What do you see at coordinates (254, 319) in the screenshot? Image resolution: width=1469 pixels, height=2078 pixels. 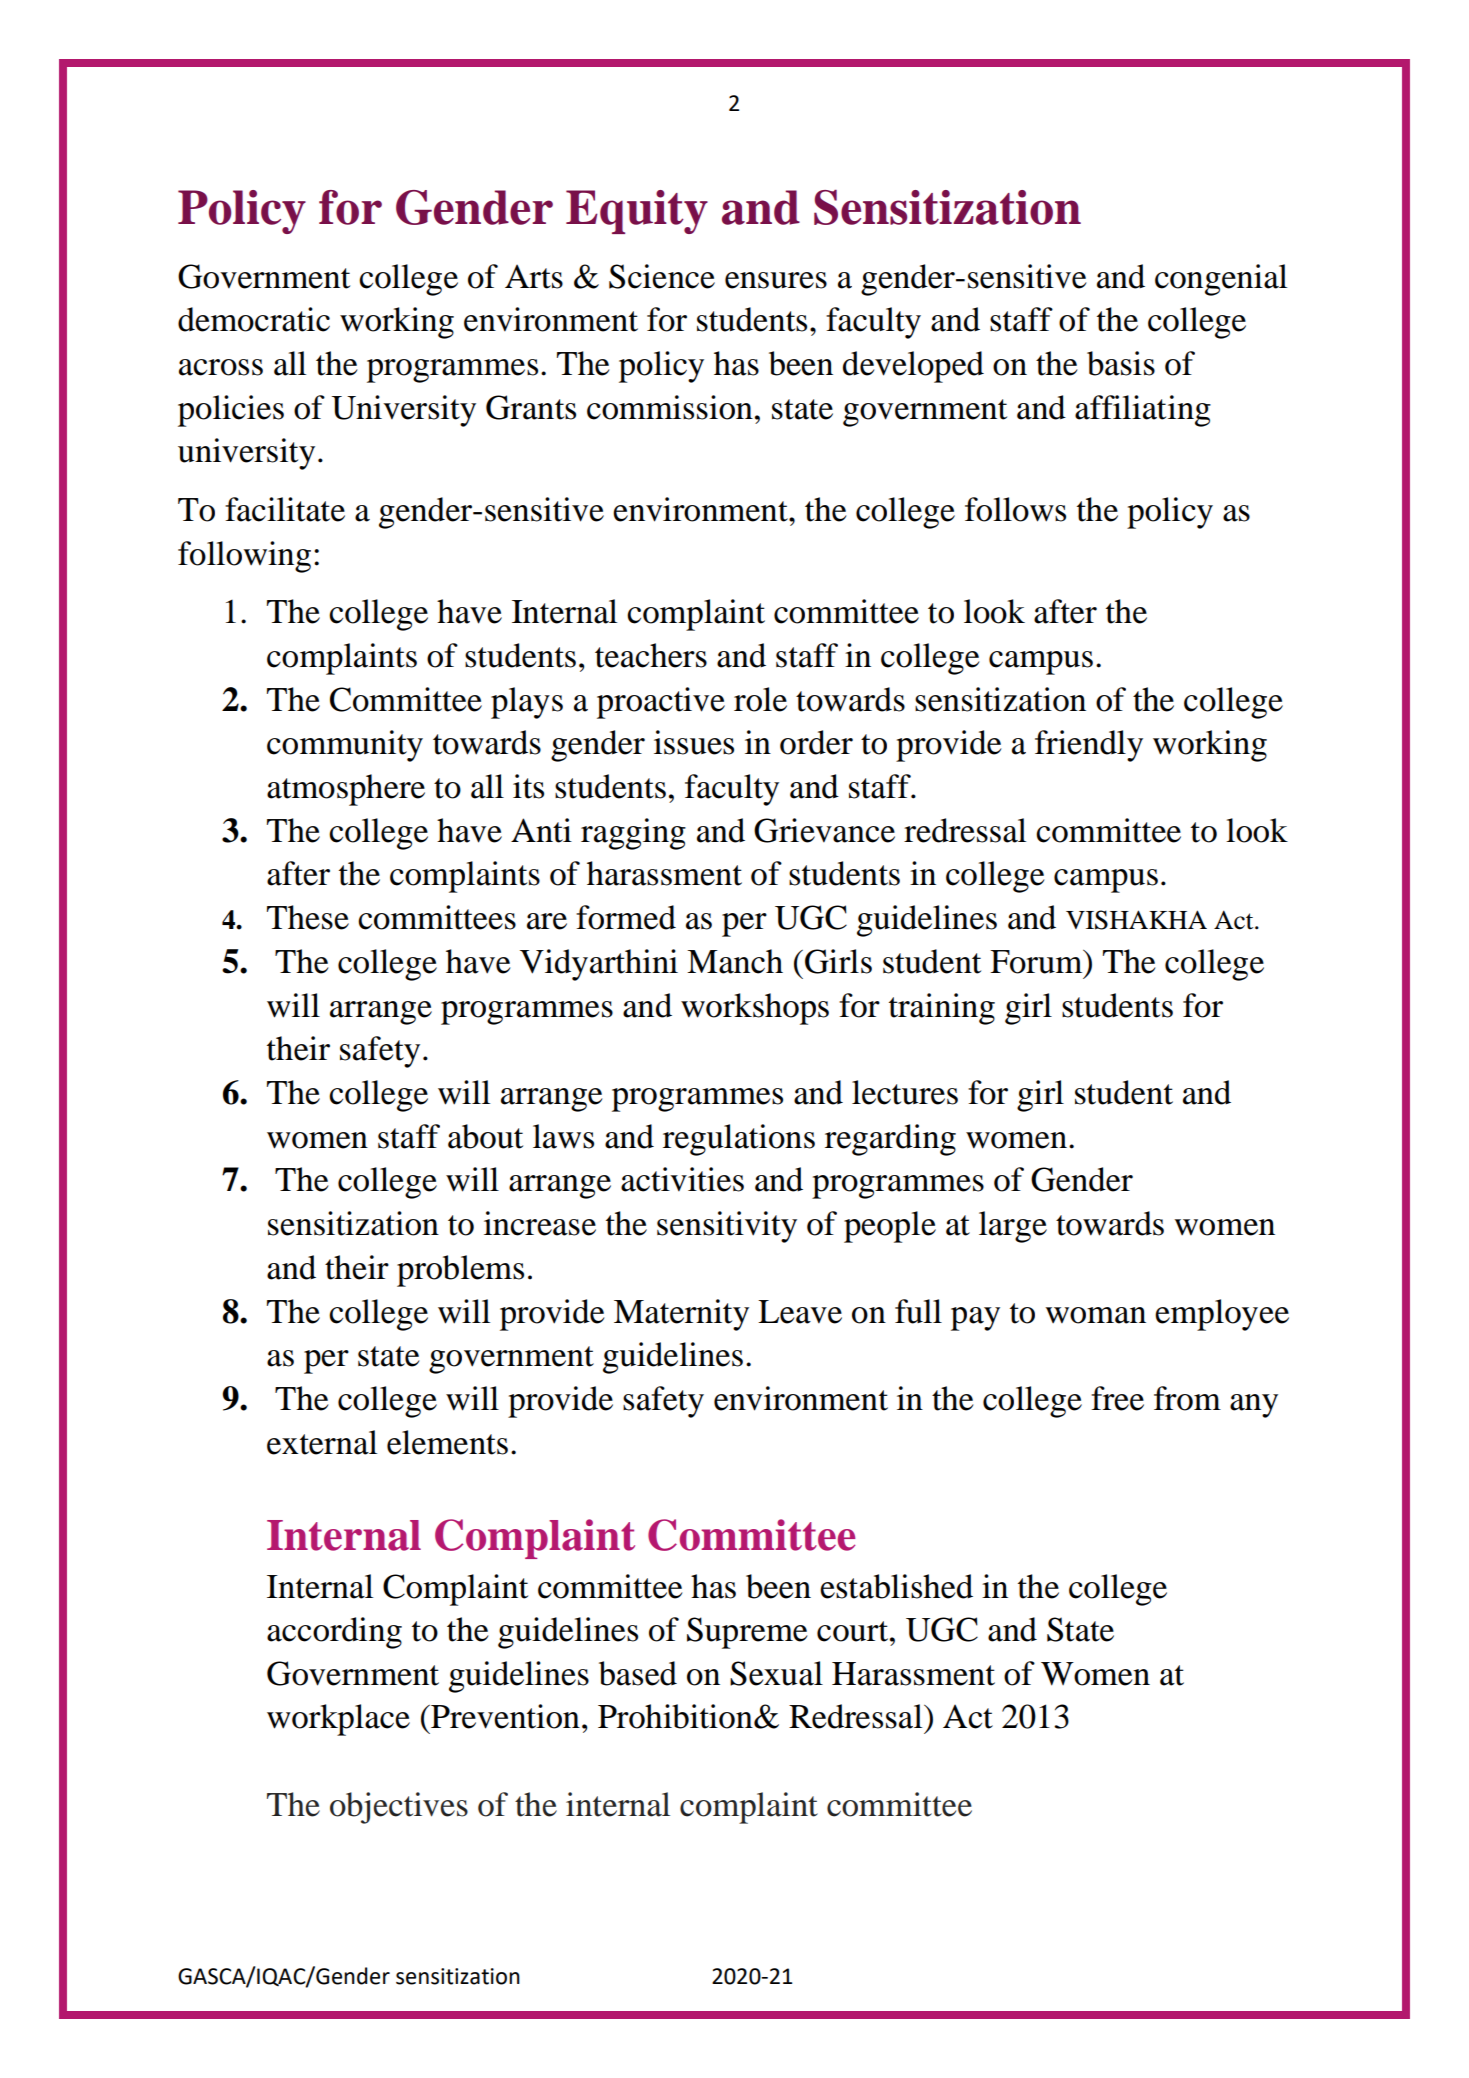 I see `democratic` at bounding box center [254, 319].
